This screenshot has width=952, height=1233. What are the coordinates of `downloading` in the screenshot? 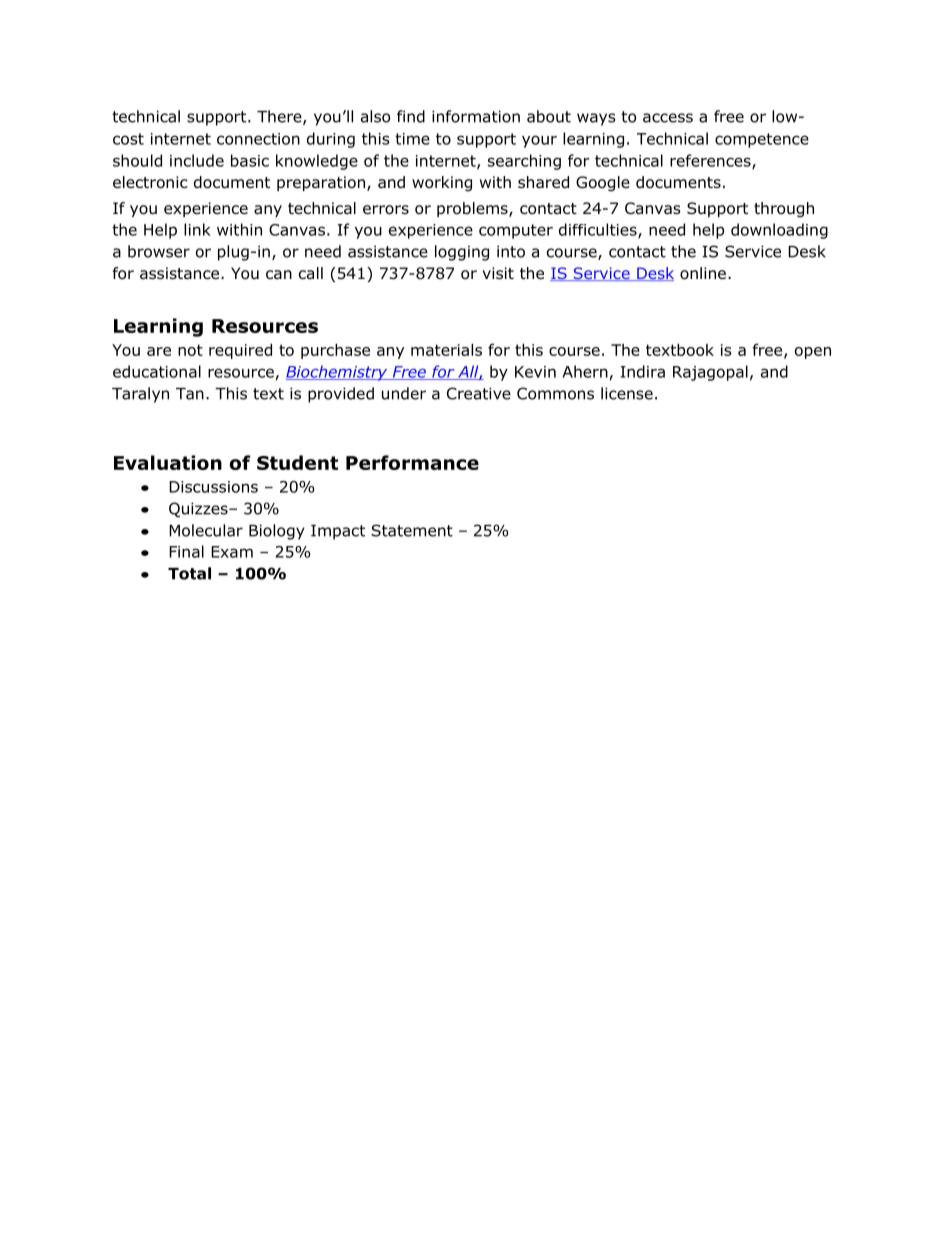 It's located at (779, 231).
